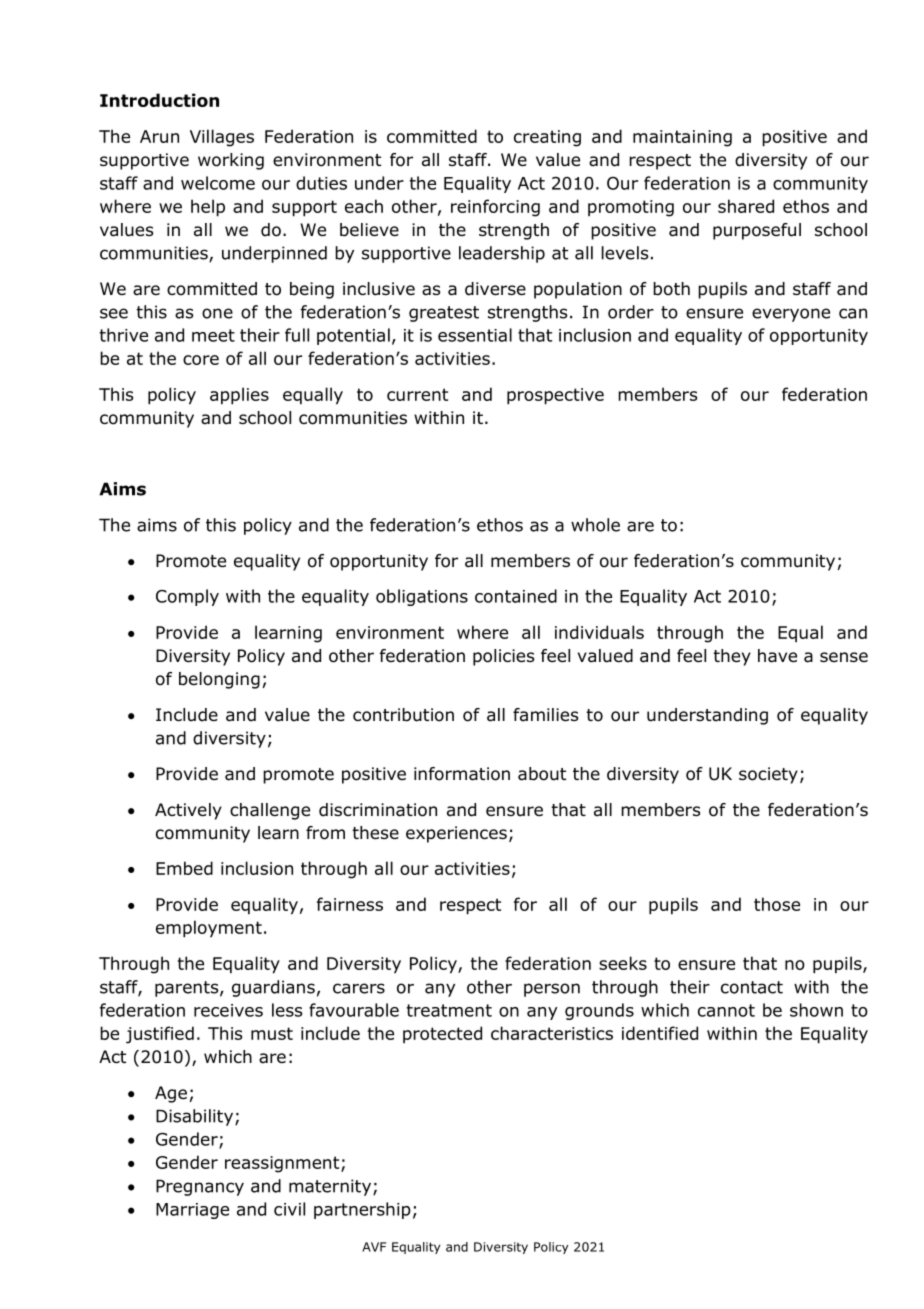 This image has width=924, height=1309. I want to click on those, so click(777, 904).
